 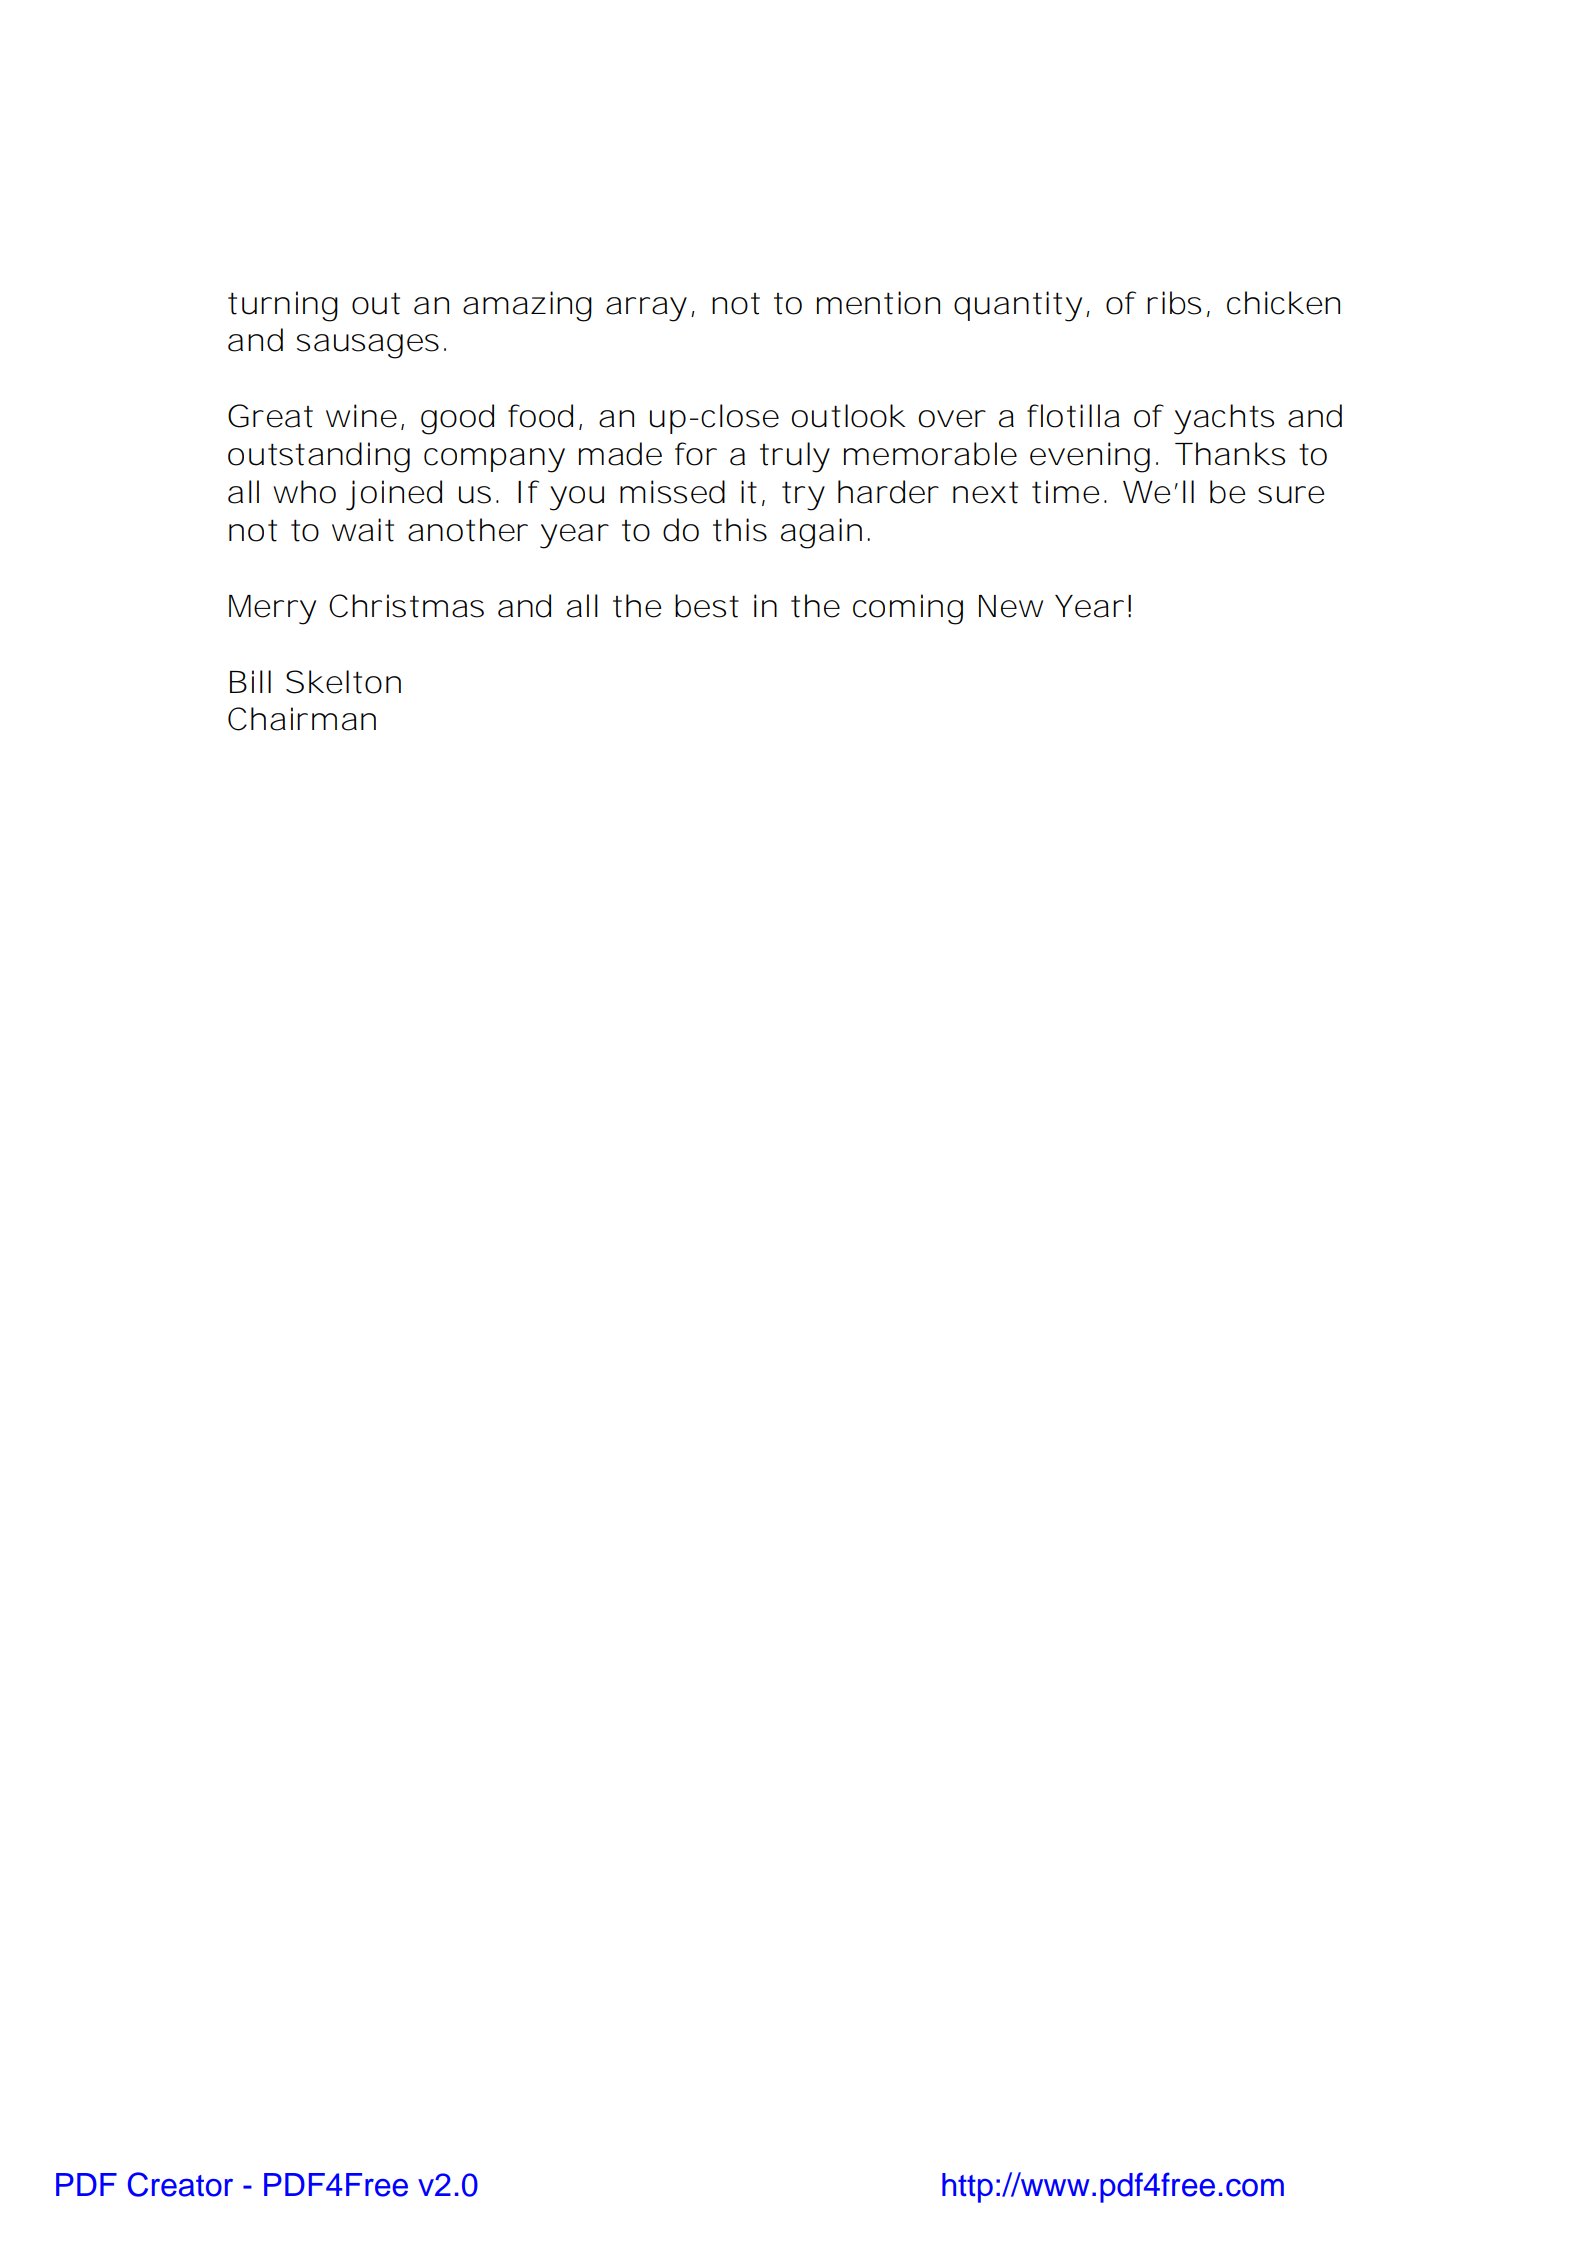 I want to click on Christmas, so click(x=406, y=606).
